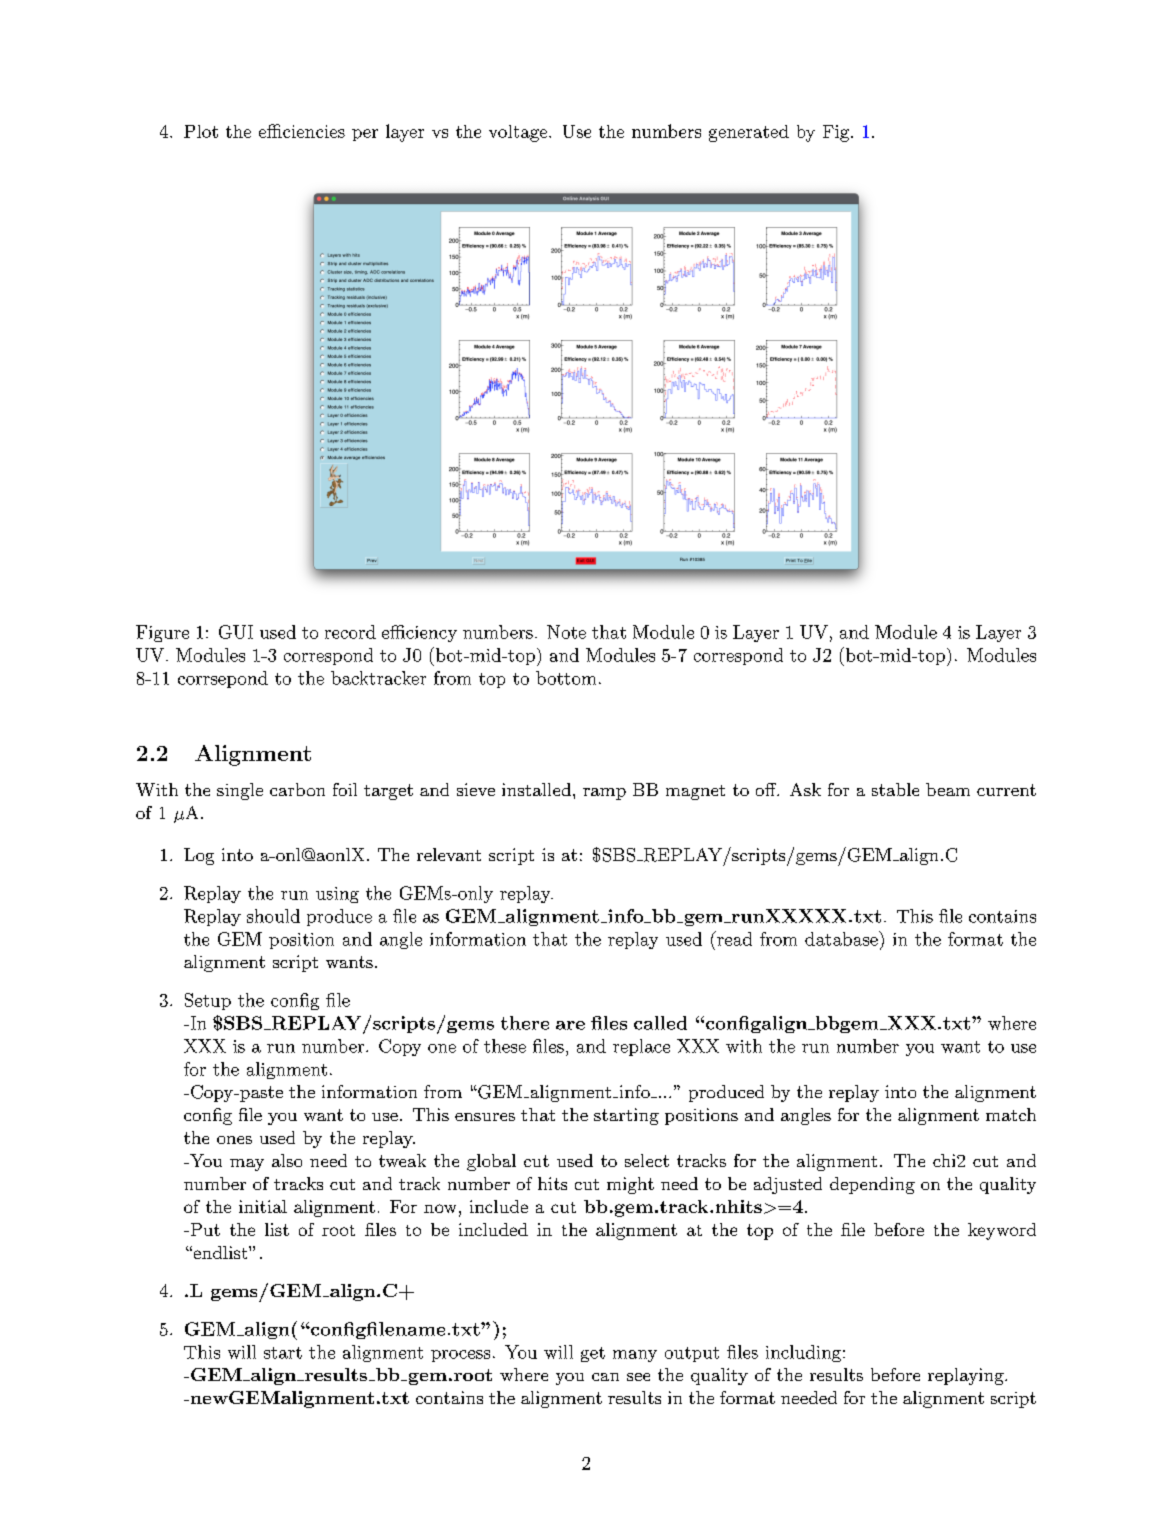  Describe the element at coordinates (263, 1206) in the screenshot. I see `initial` at that location.
